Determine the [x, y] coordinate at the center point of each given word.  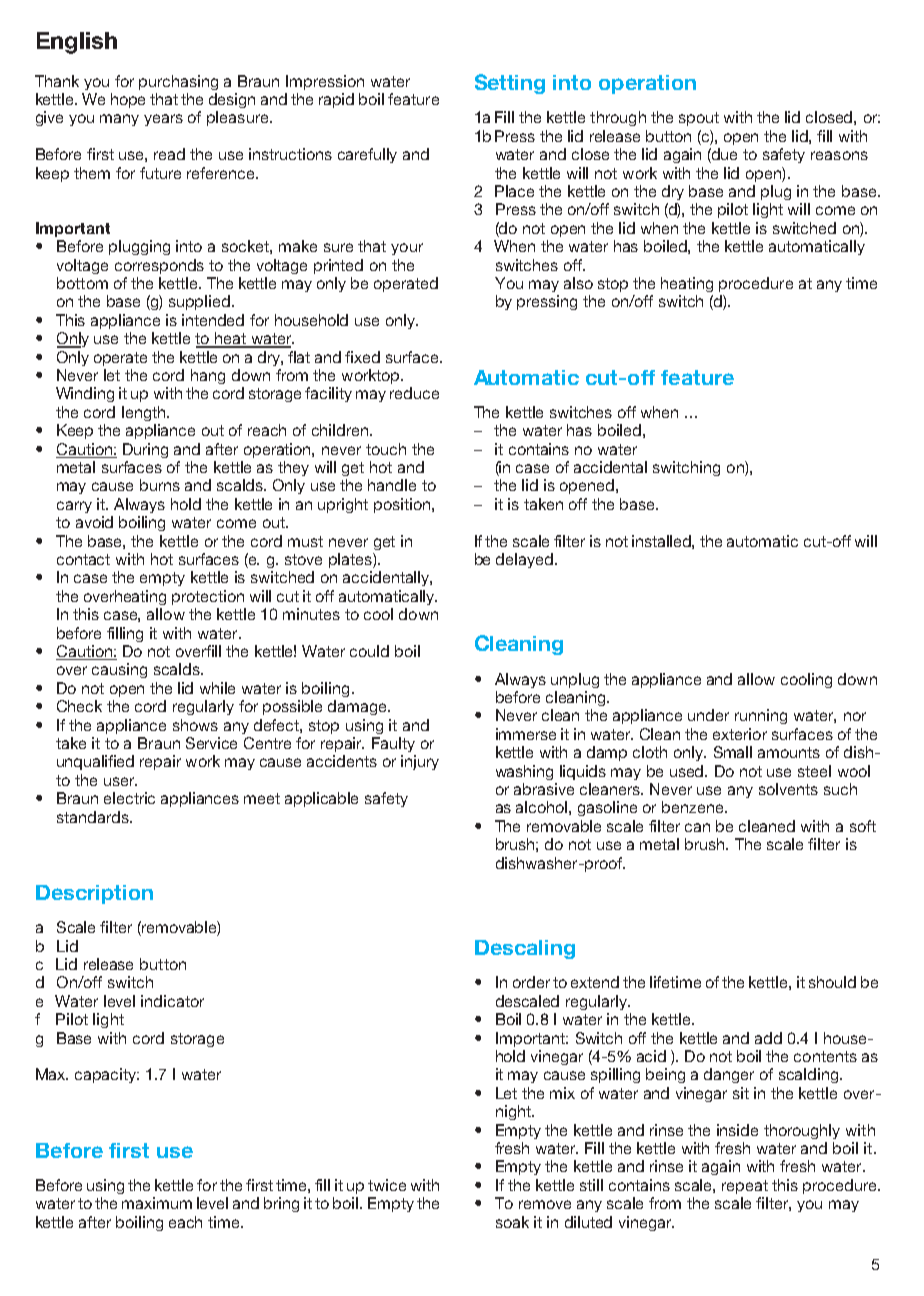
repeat [745, 1187]
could [369, 651]
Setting [510, 84]
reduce [414, 393]
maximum [157, 1203]
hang [208, 376]
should [832, 982]
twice [387, 1185]
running [761, 716]
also [578, 283]
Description [94, 894]
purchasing [178, 82]
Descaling [525, 949]
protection [208, 597]
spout [699, 119]
